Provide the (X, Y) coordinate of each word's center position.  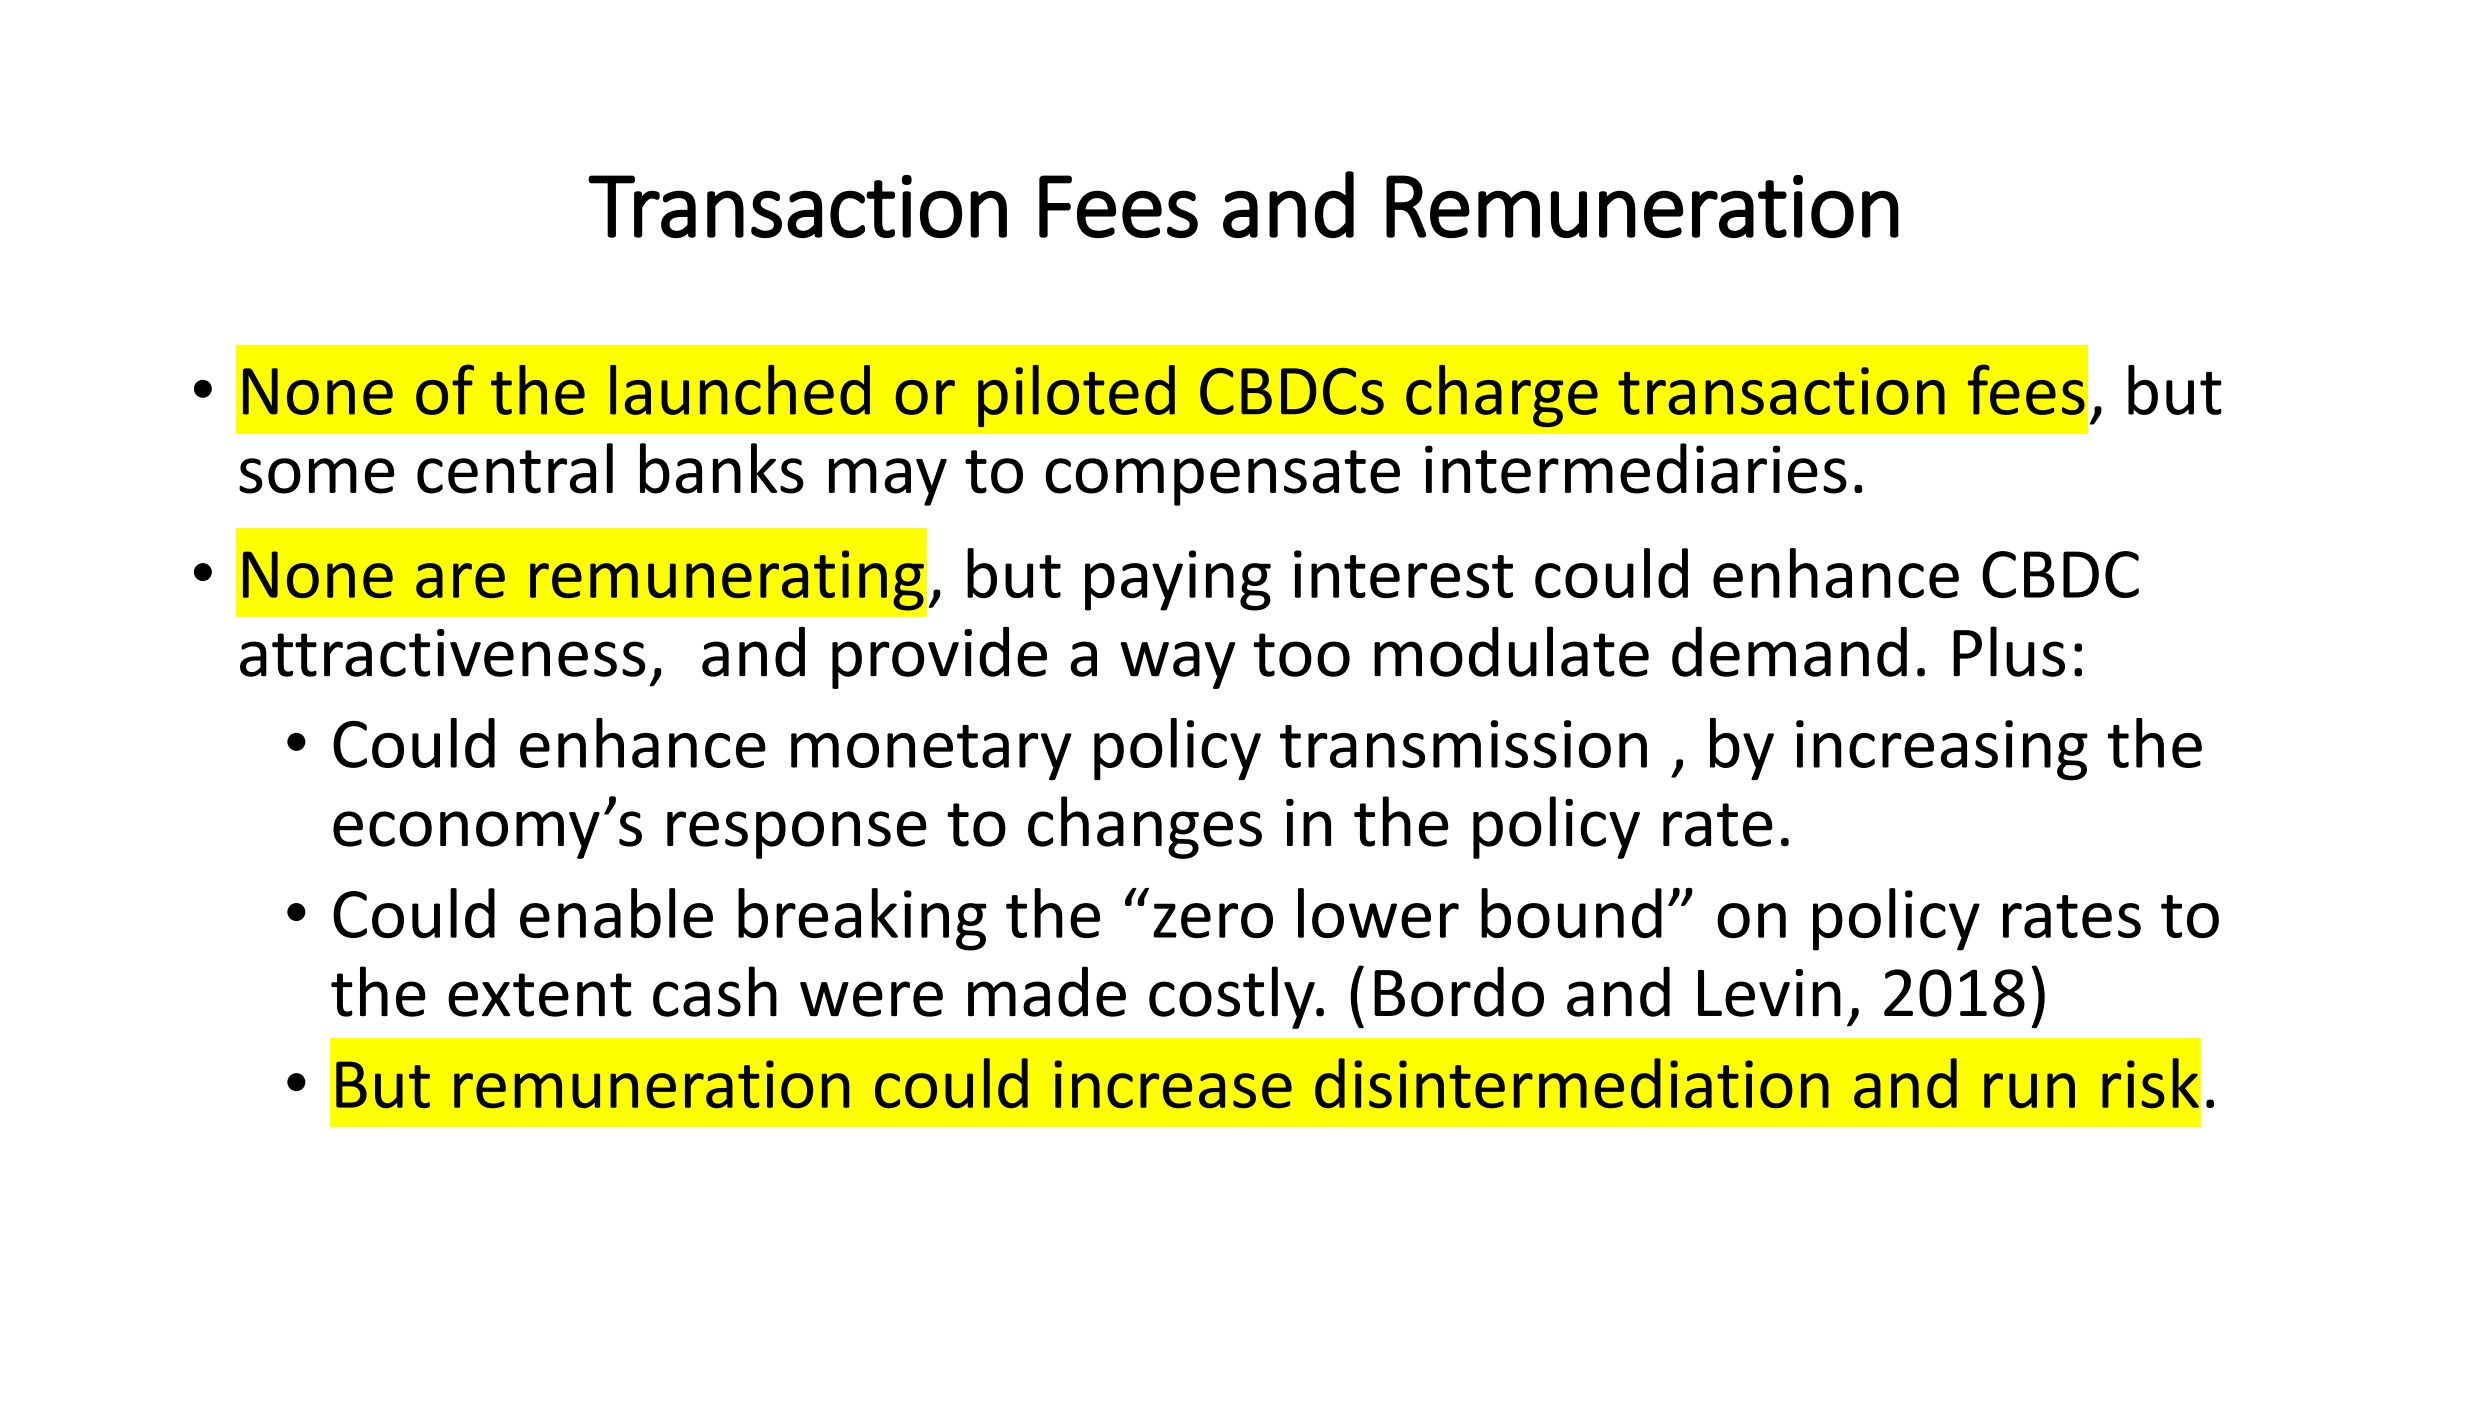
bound (1571, 913)
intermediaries (1636, 468)
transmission (1463, 744)
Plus (2009, 651)
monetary (931, 753)
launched (740, 390)
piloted (1076, 396)
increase (1173, 1084)
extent (540, 995)
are (460, 580)
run (2029, 1090)
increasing (1942, 750)
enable (616, 913)
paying (1178, 580)
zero (1213, 920)
